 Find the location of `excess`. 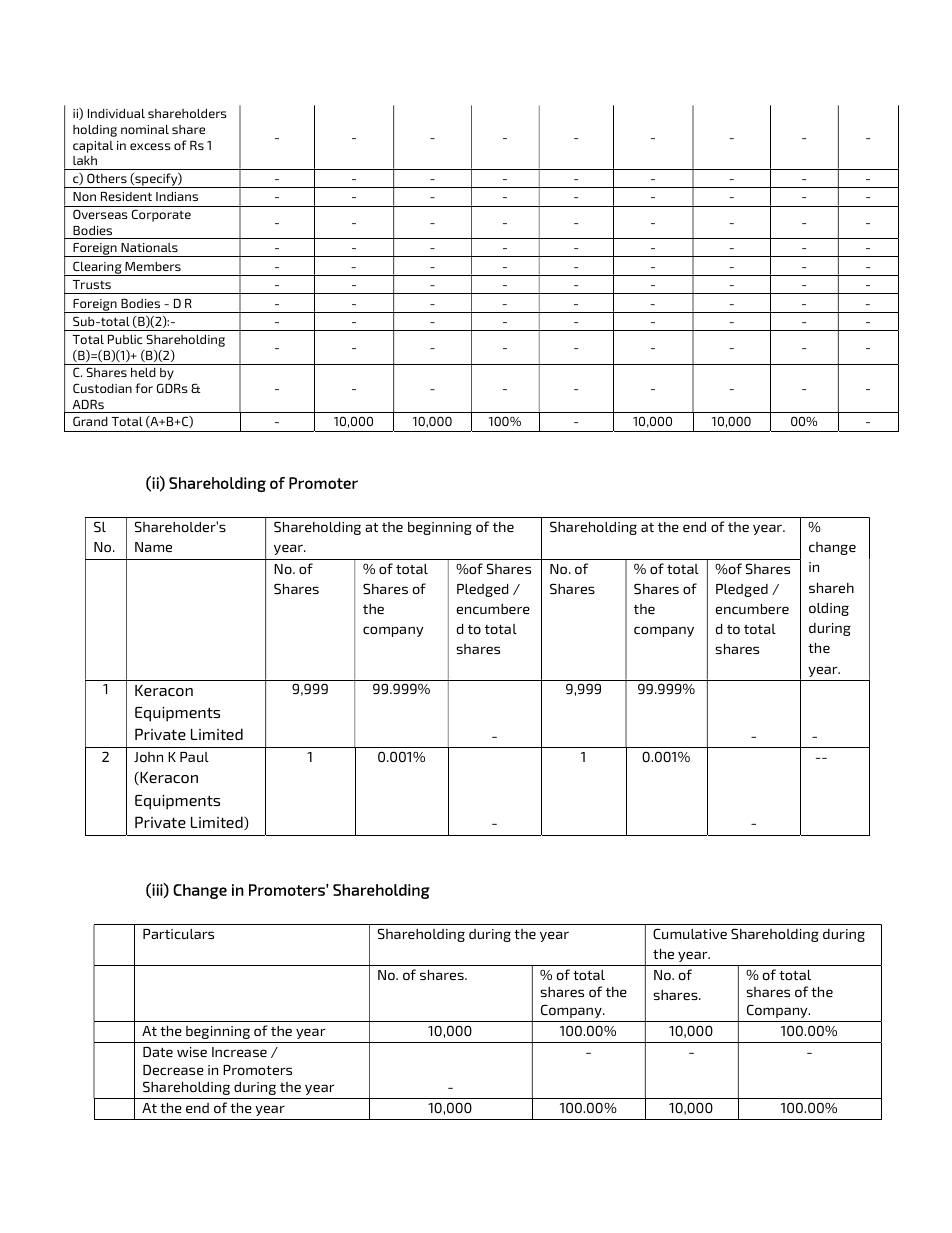

excess is located at coordinates (150, 146).
